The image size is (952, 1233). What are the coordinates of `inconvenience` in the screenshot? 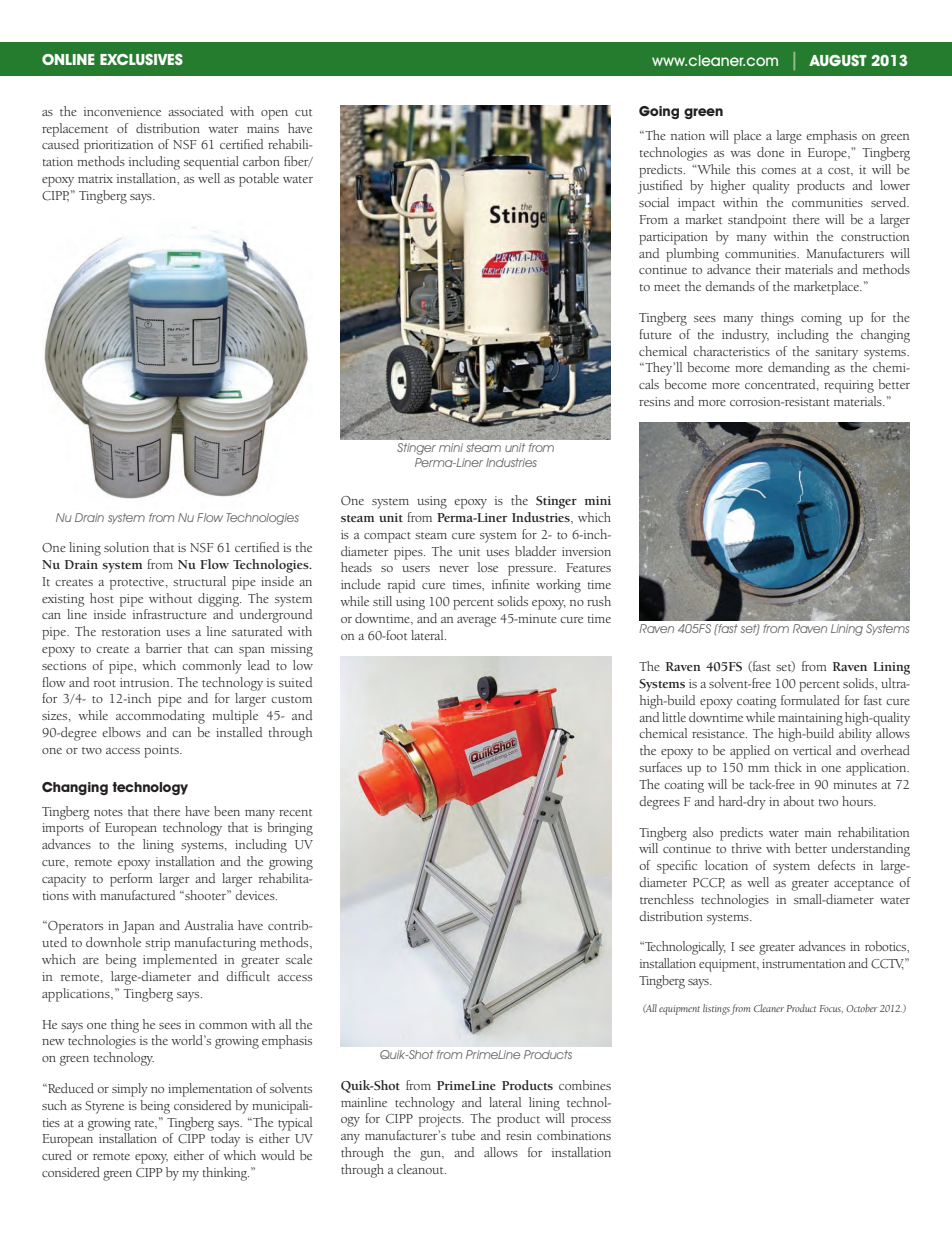 It's located at (122, 111).
